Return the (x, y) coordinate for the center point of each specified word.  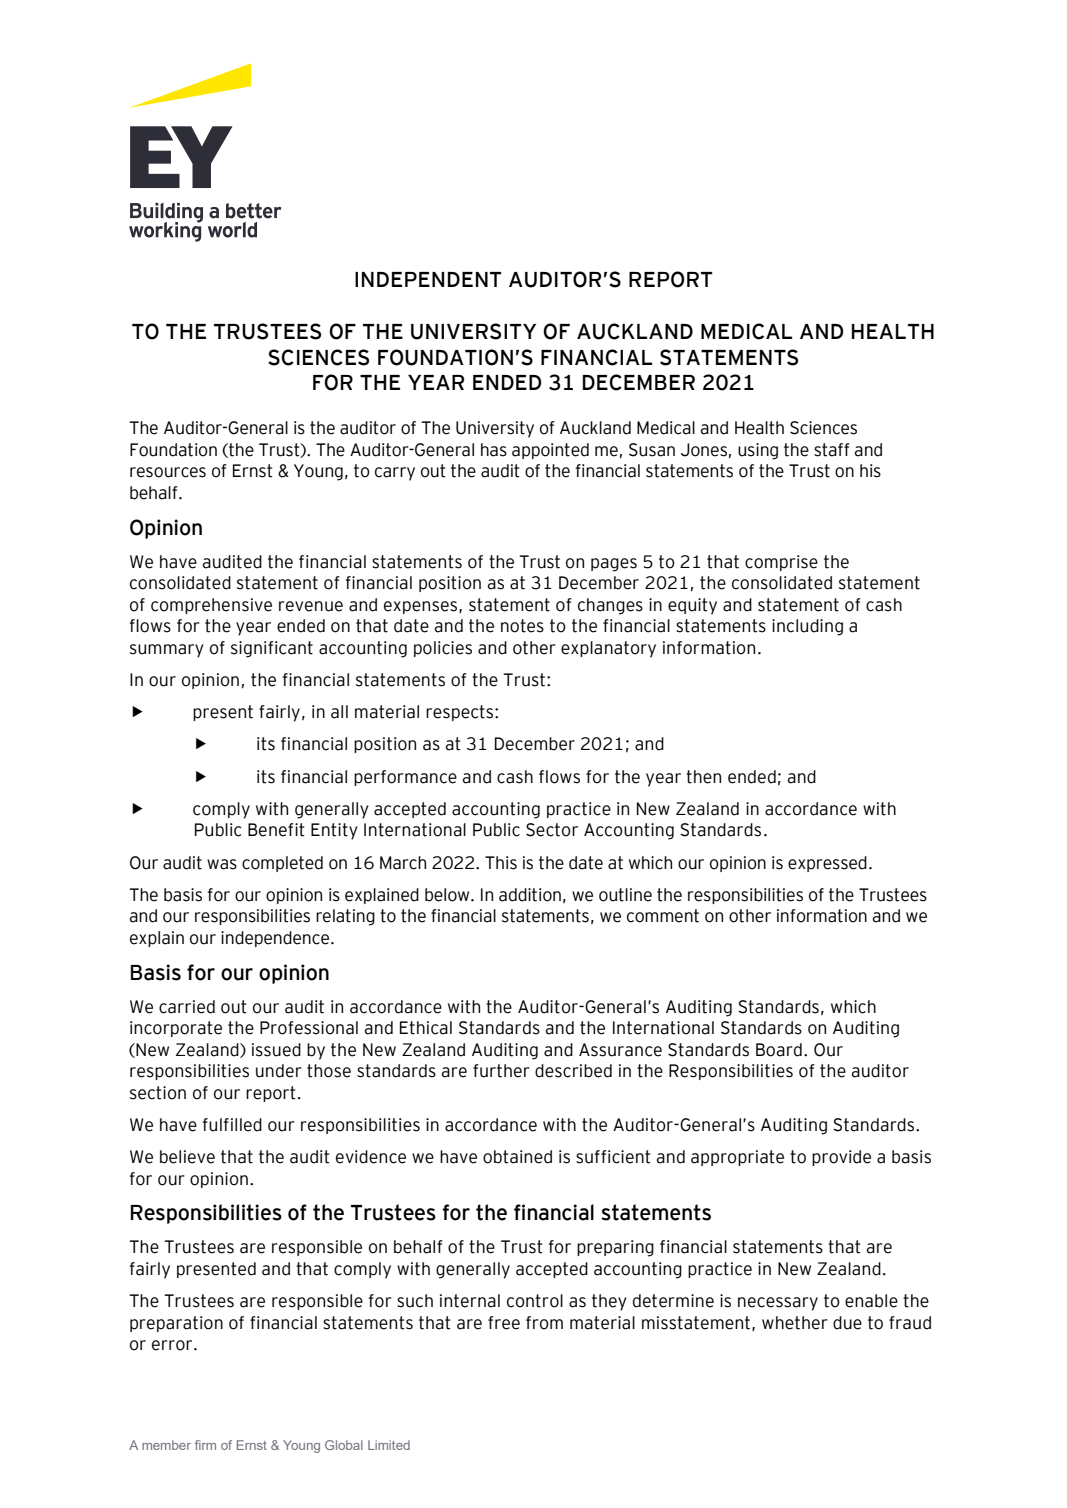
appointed (550, 451)
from (544, 1323)
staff (832, 450)
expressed (827, 864)
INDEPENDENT (428, 279)
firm (205, 1445)
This (501, 863)
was (222, 864)
